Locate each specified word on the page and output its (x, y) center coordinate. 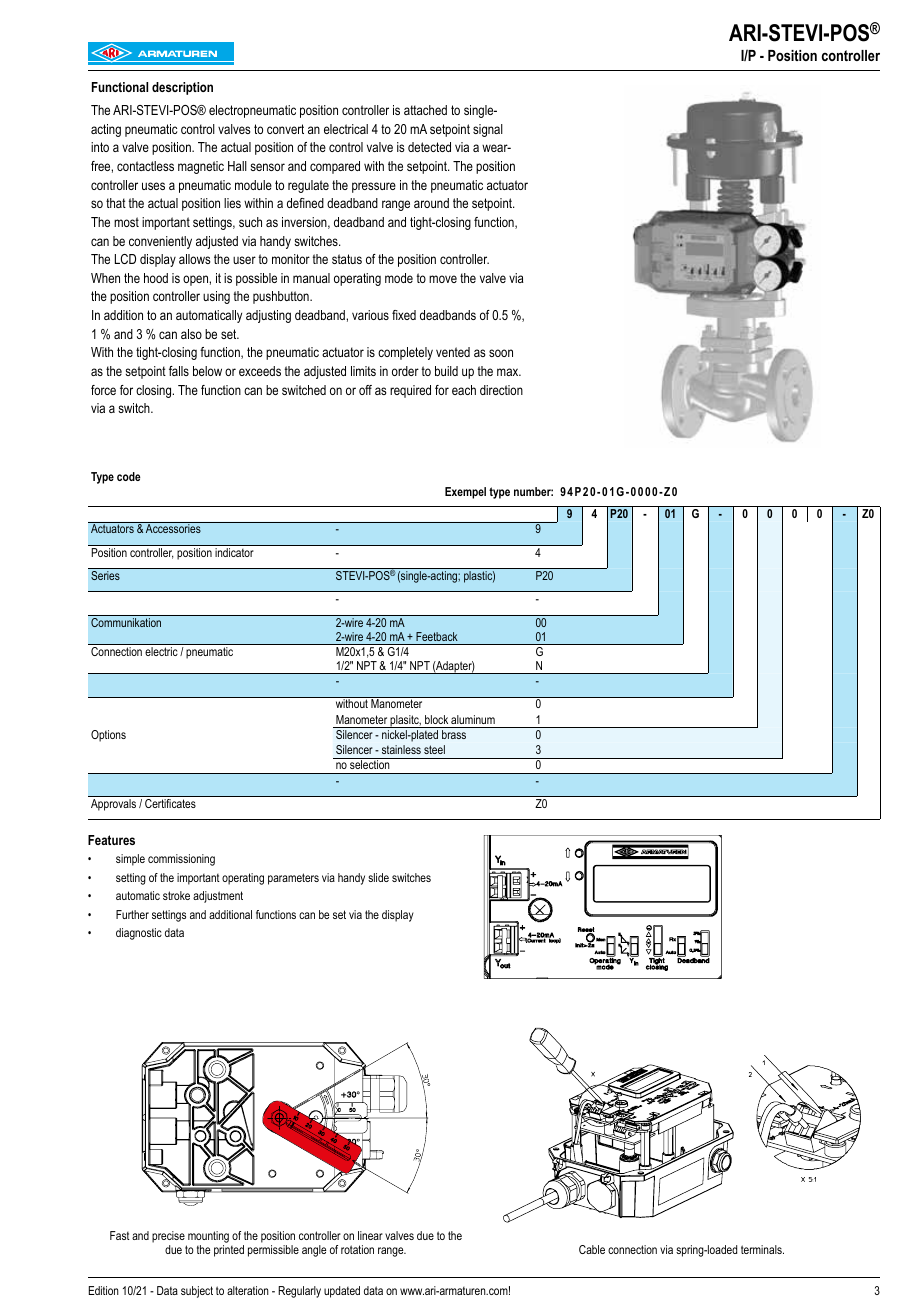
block (436, 719)
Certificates (170, 803)
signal (488, 130)
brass (454, 734)
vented (453, 352)
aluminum (473, 719)
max (509, 372)
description (182, 88)
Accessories (173, 528)
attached (425, 110)
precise (169, 1238)
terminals (762, 1249)
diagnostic (139, 934)
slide (378, 877)
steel (434, 749)
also (191, 334)
